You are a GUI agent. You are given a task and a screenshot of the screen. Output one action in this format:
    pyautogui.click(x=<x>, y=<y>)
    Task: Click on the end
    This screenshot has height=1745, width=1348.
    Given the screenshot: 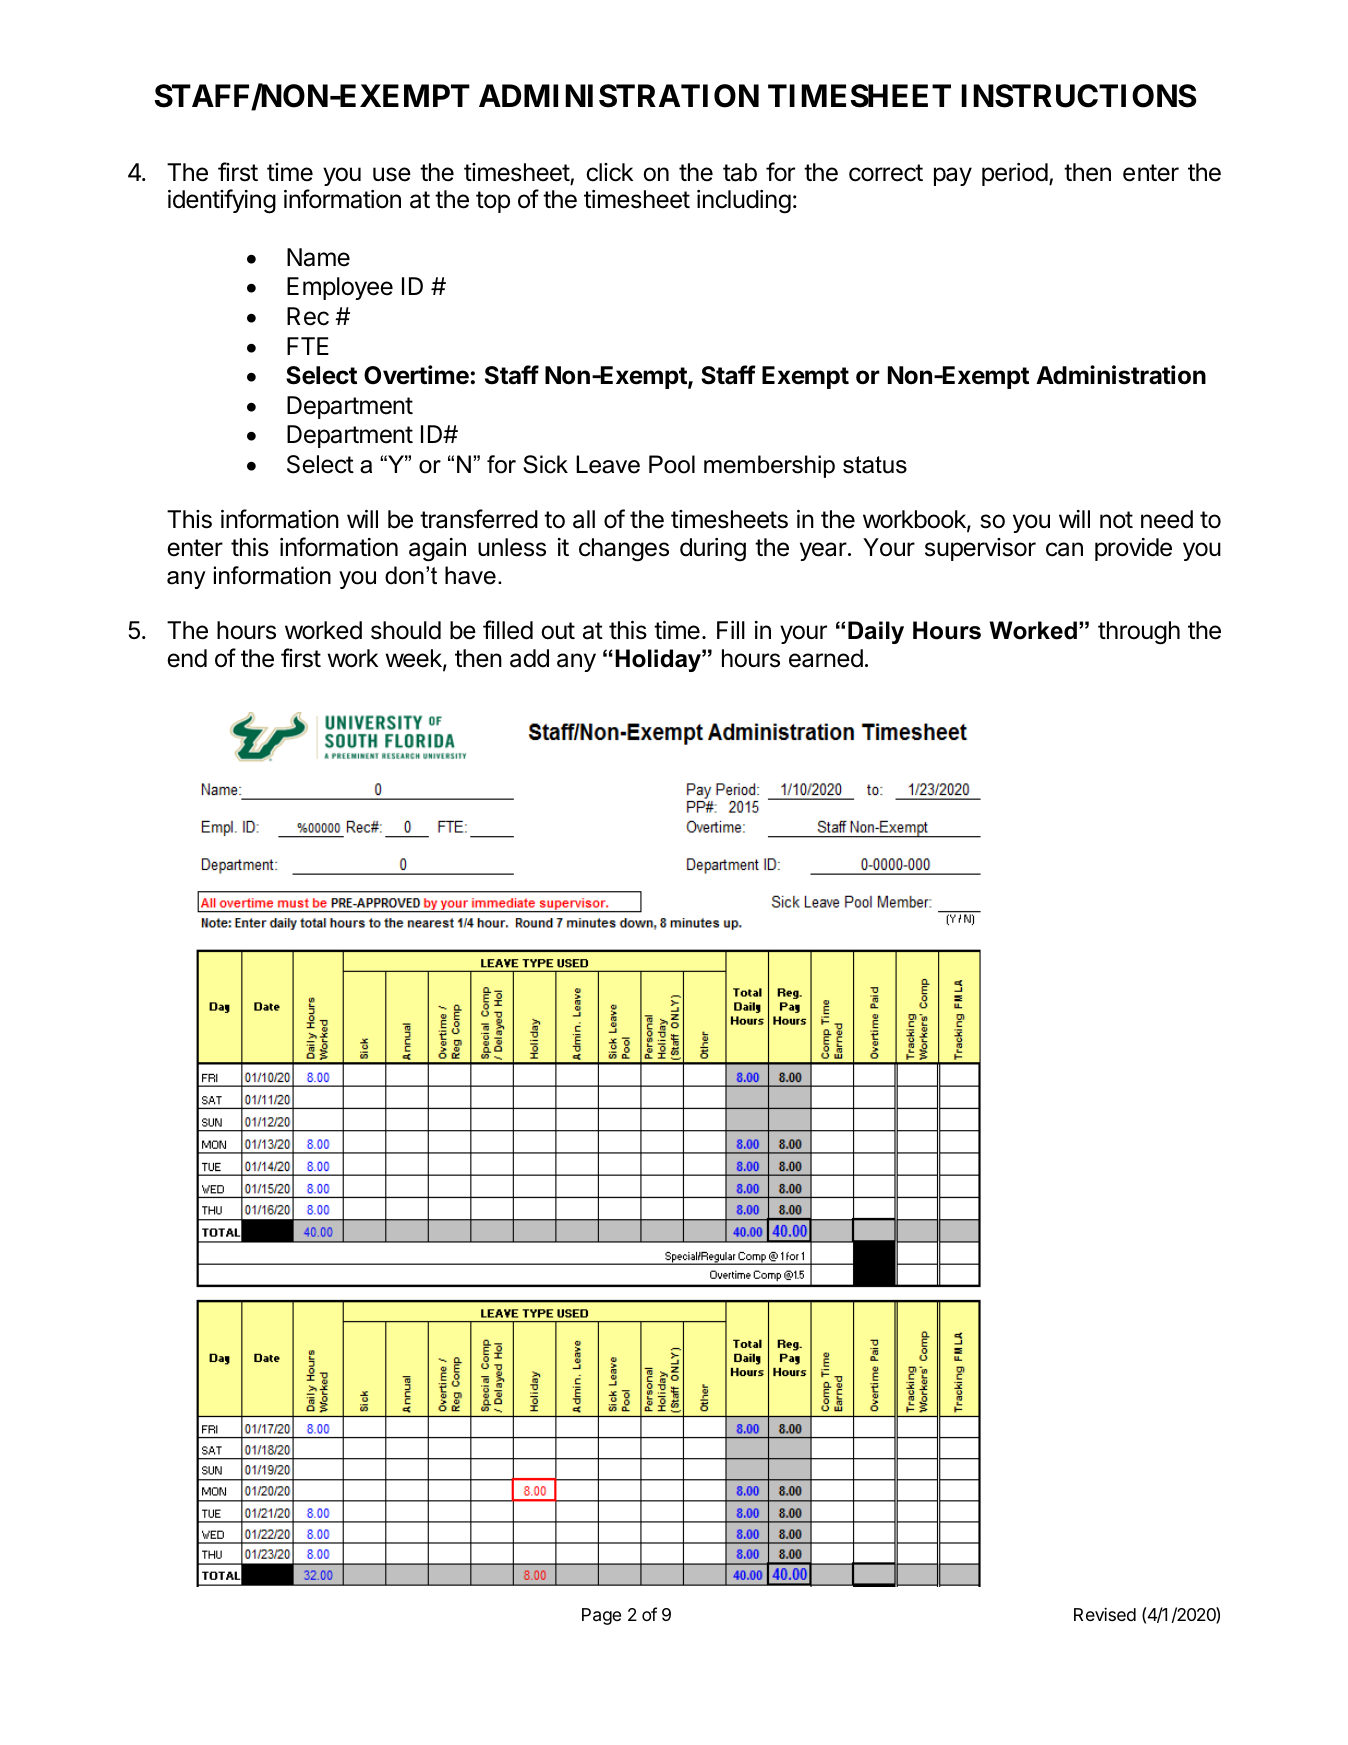 What is the action you would take?
    pyautogui.click(x=187, y=658)
